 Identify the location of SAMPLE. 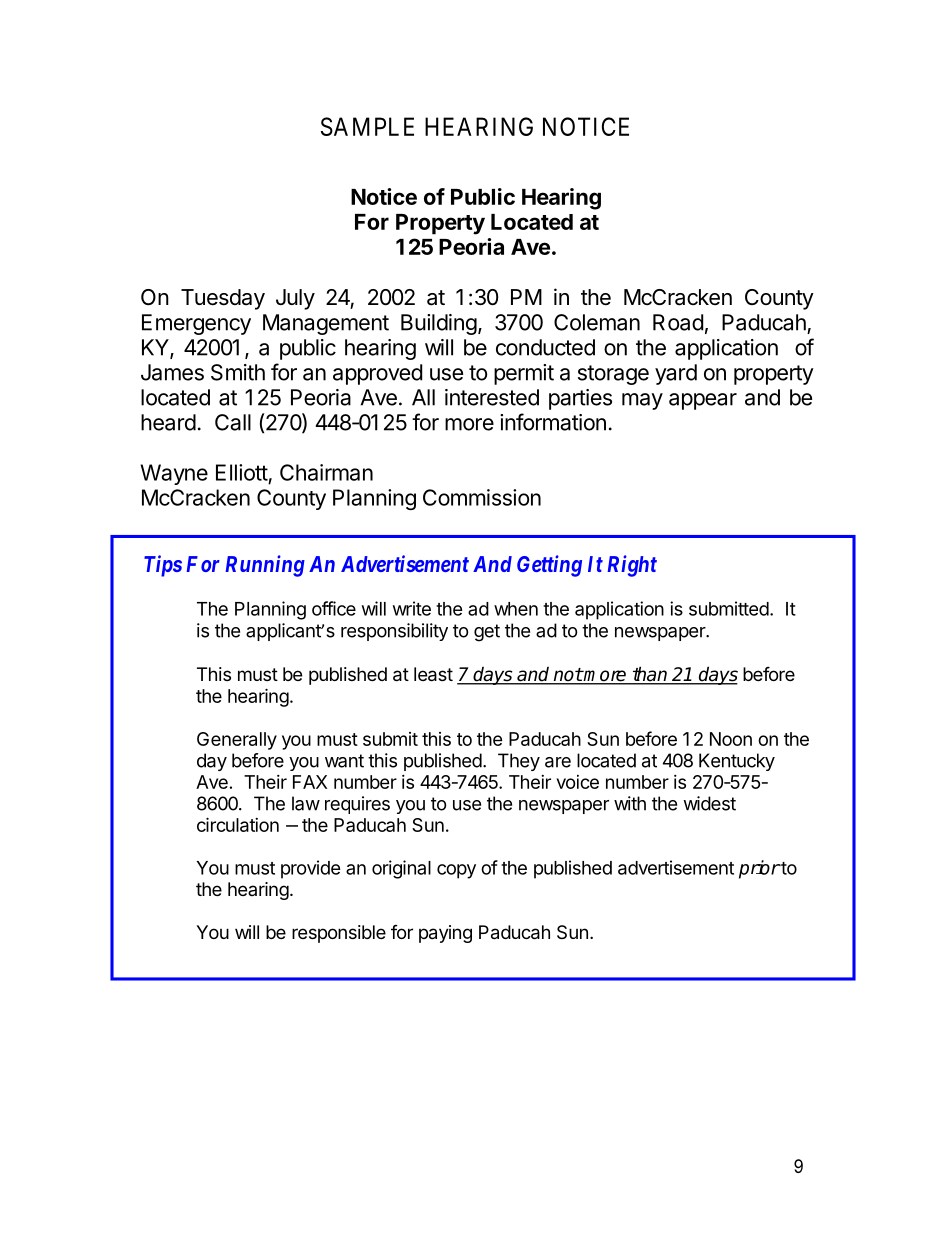
(367, 126).
